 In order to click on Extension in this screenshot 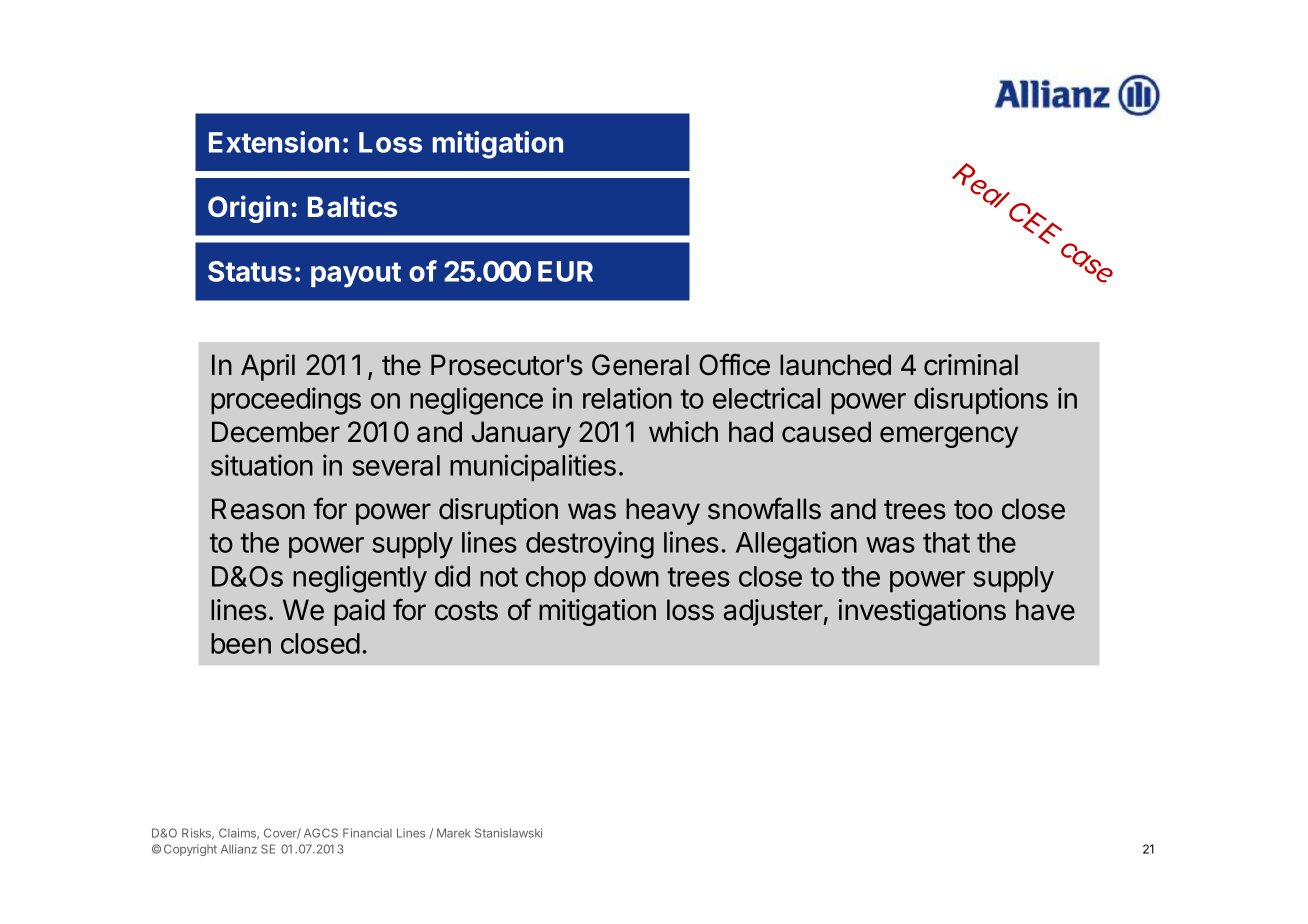, I will do `click(274, 142)`.
